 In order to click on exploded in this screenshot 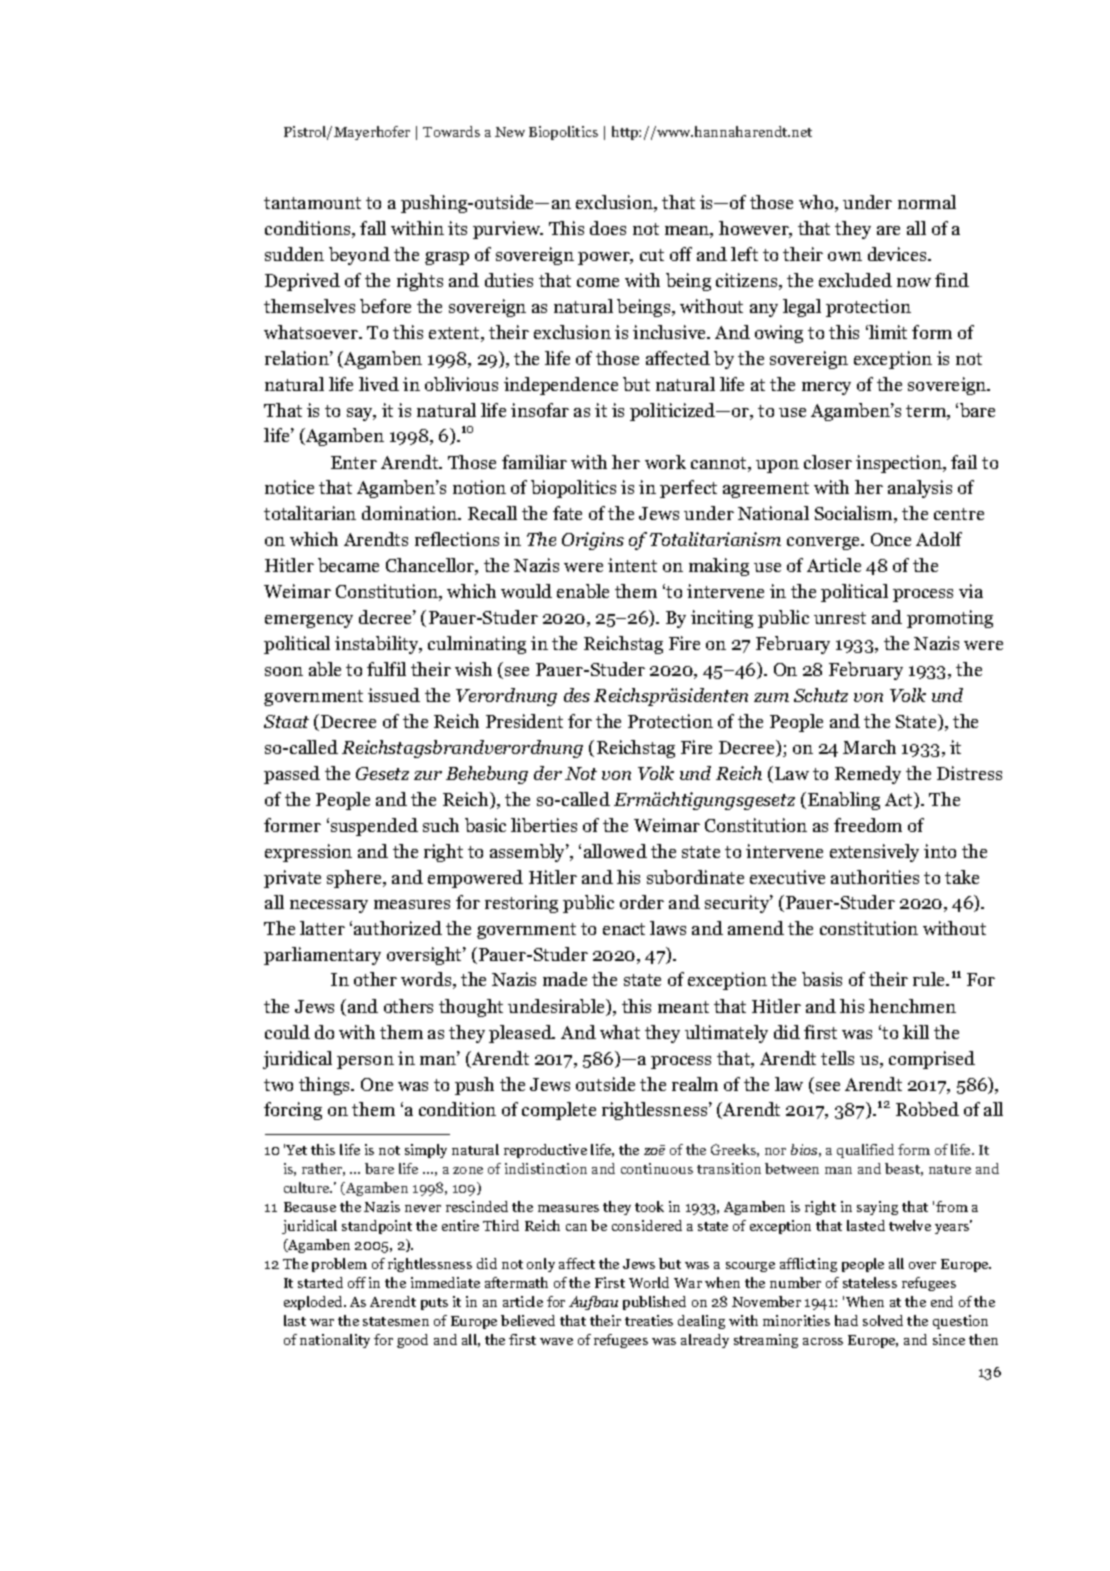, I will do `click(314, 1303)`.
